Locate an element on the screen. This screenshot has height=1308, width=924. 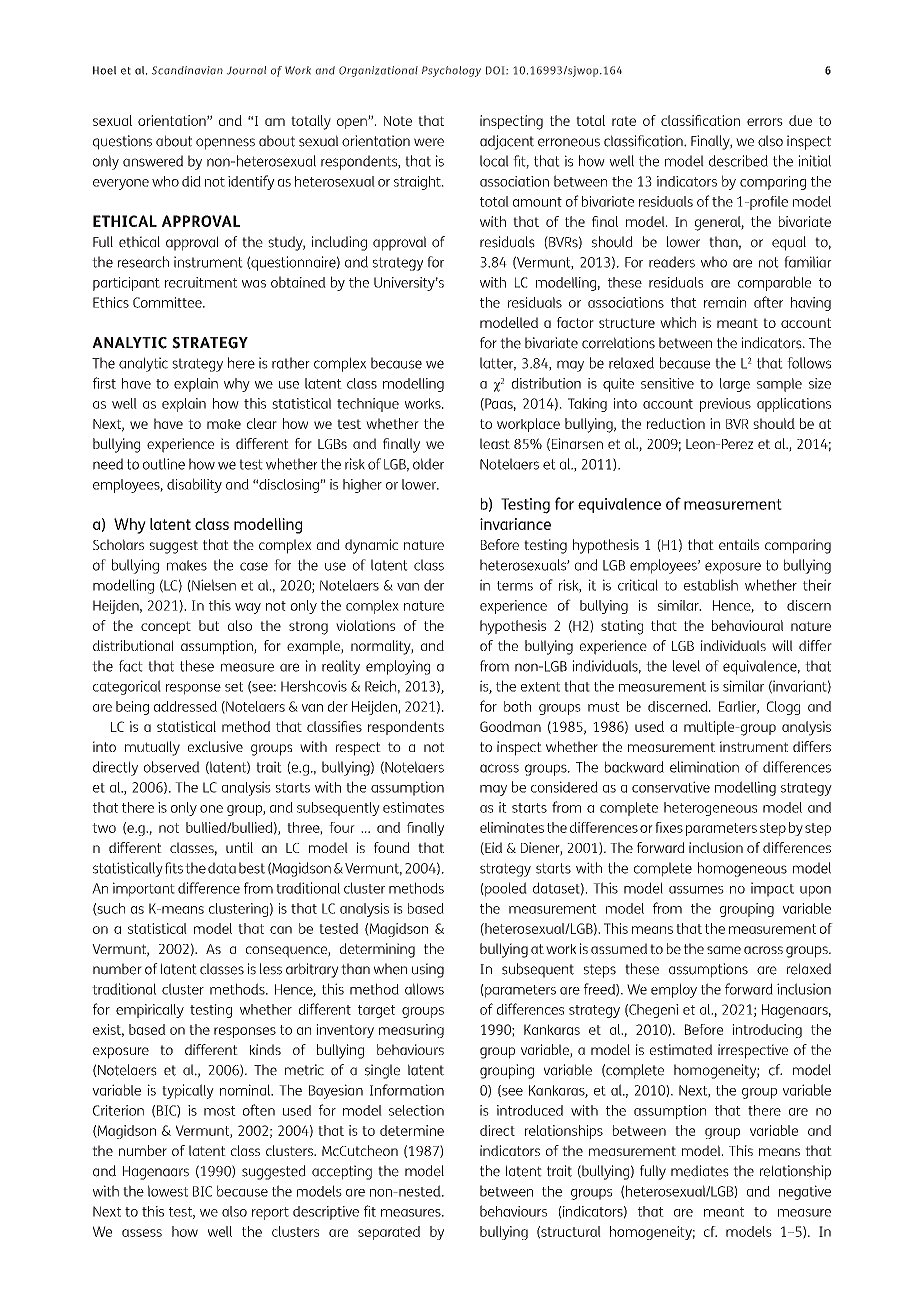
Scandinavian is located at coordinates (187, 70).
